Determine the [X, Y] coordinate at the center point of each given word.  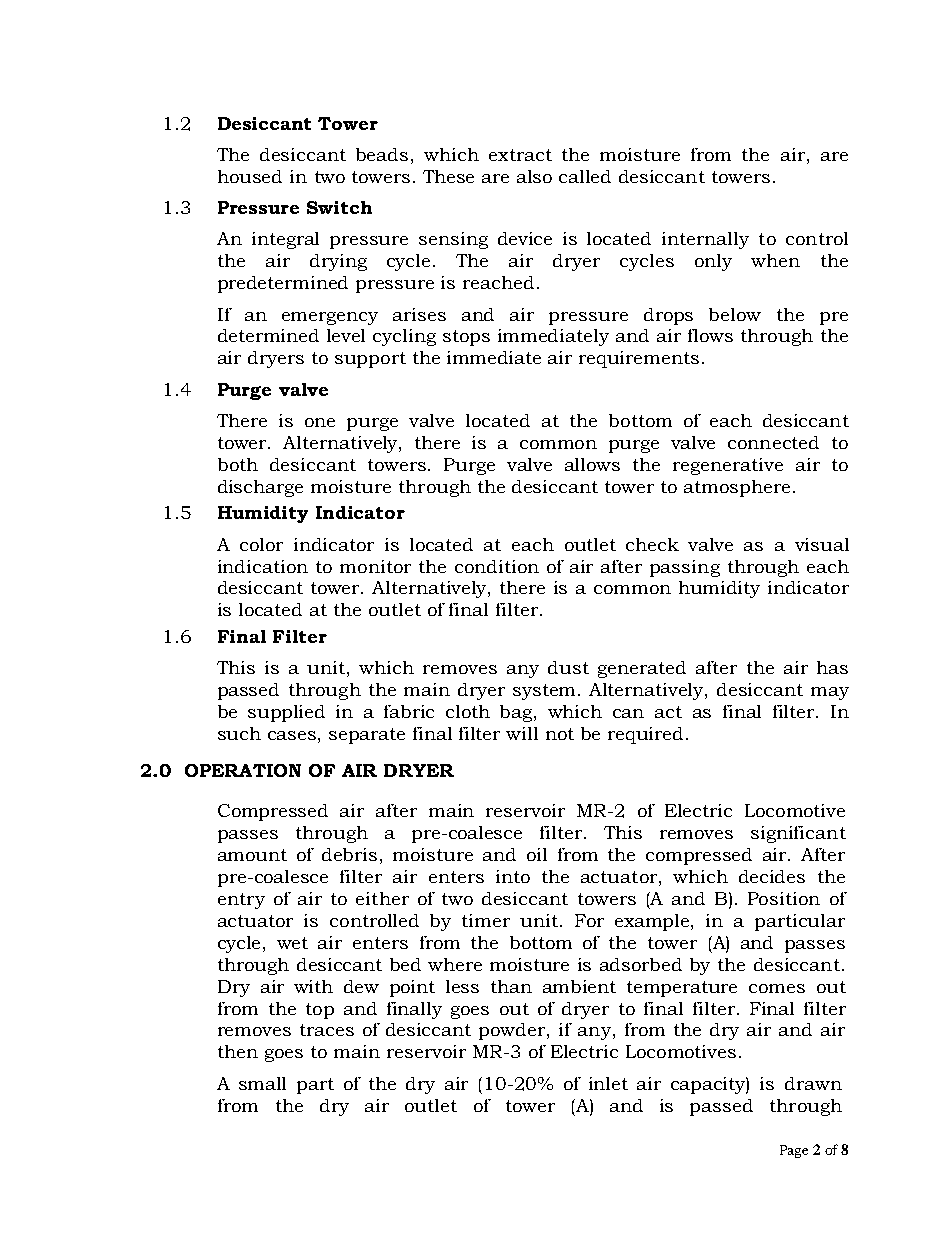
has [832, 667]
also [534, 176]
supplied [286, 713]
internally [705, 240]
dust [568, 667]
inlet [608, 1083]
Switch [339, 207]
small [262, 1083]
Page [794, 1151]
